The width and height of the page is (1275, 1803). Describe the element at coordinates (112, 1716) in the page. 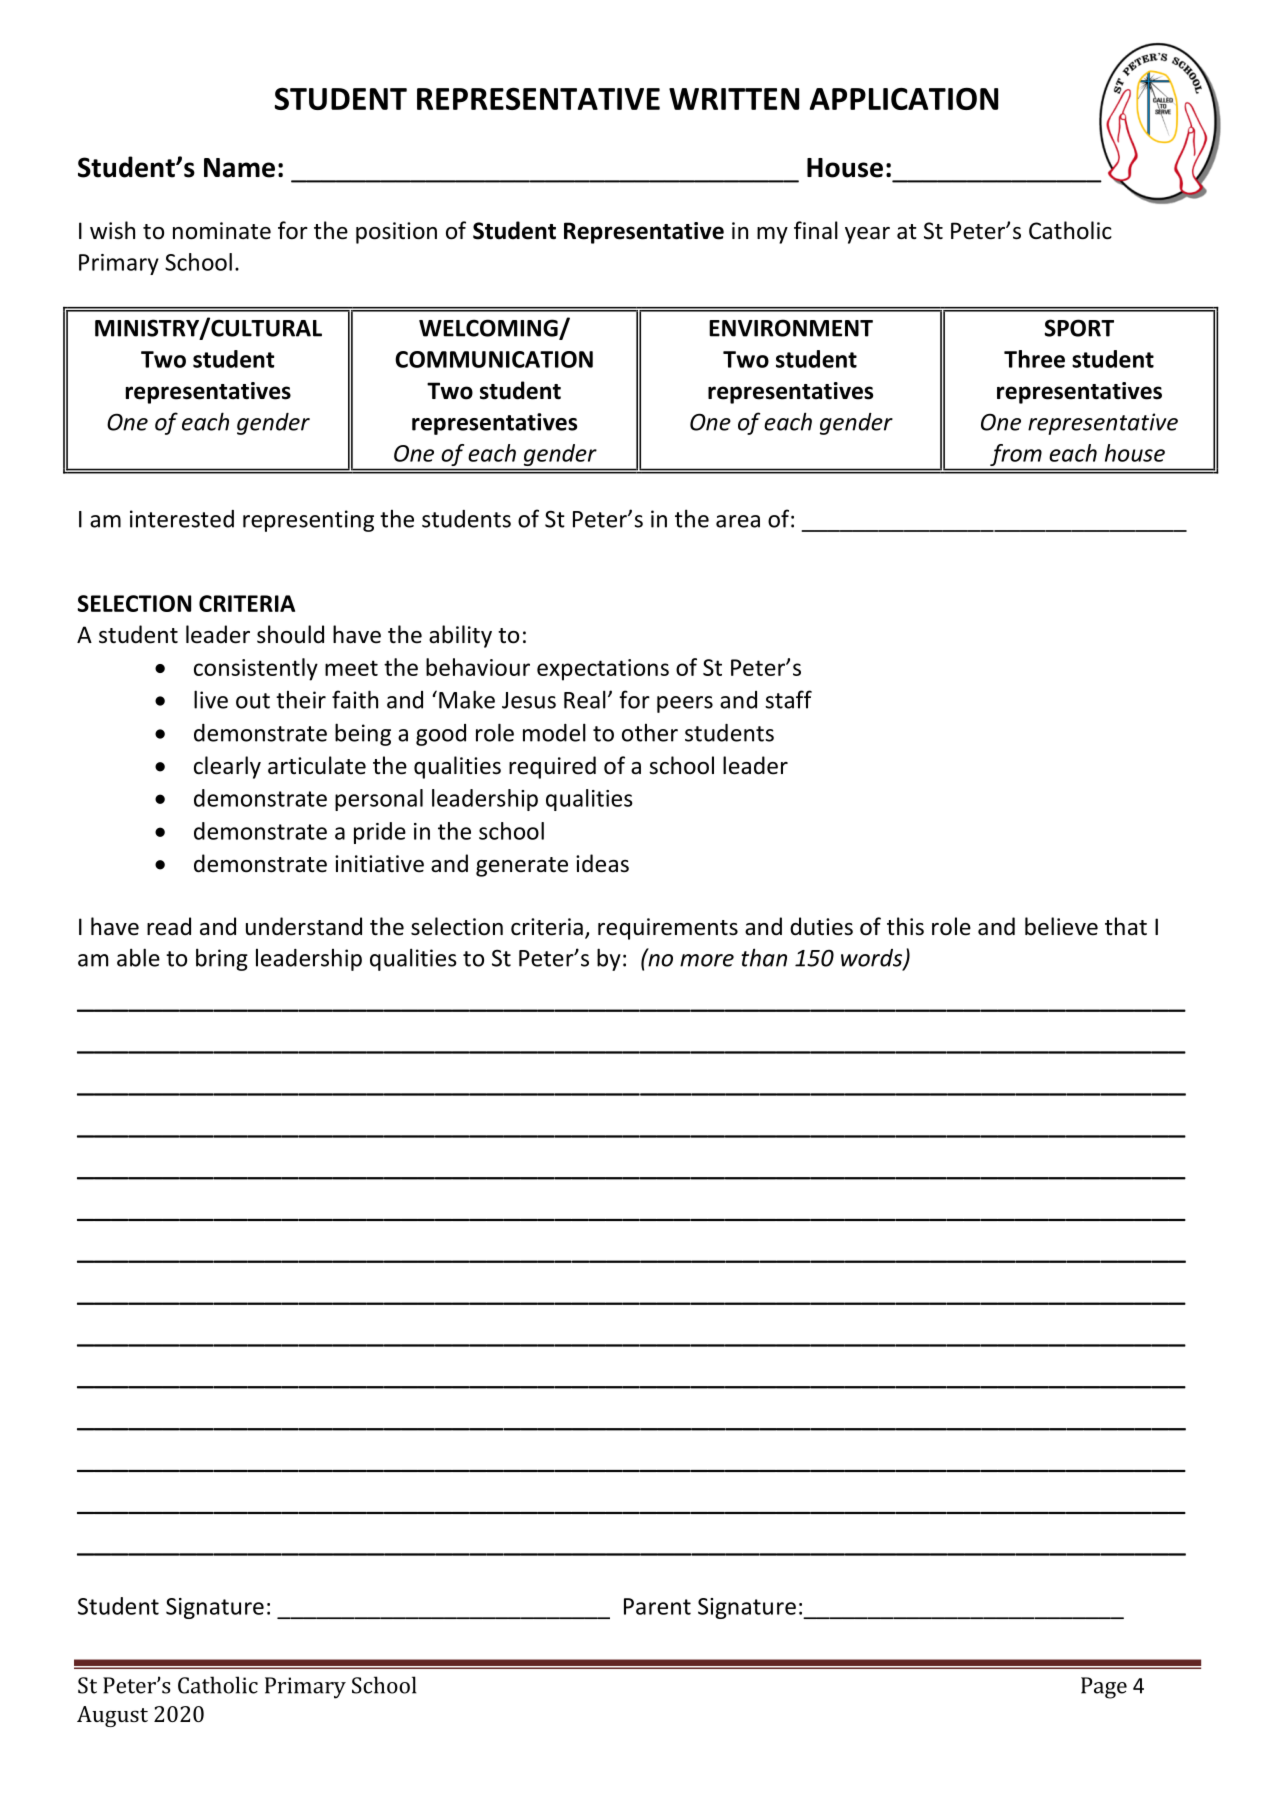

I see `August` at that location.
